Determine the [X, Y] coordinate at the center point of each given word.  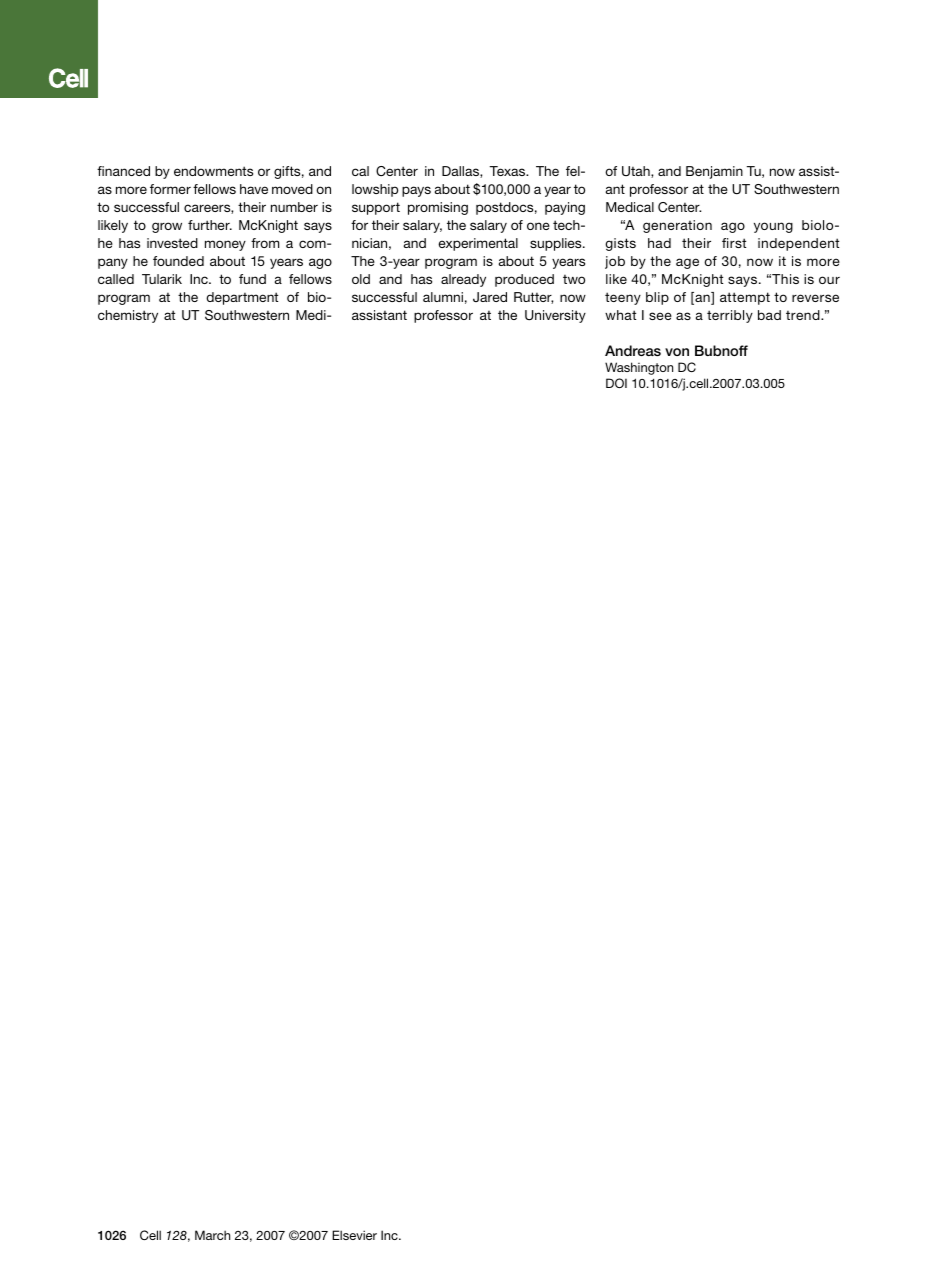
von [677, 352]
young [773, 227]
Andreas [633, 350]
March [212, 1235]
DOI [616, 383]
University [555, 316]
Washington [639, 368]
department [242, 298]
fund [252, 279]
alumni [443, 297]
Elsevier [354, 1235]
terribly [730, 316]
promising [438, 208]
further [210, 225]
